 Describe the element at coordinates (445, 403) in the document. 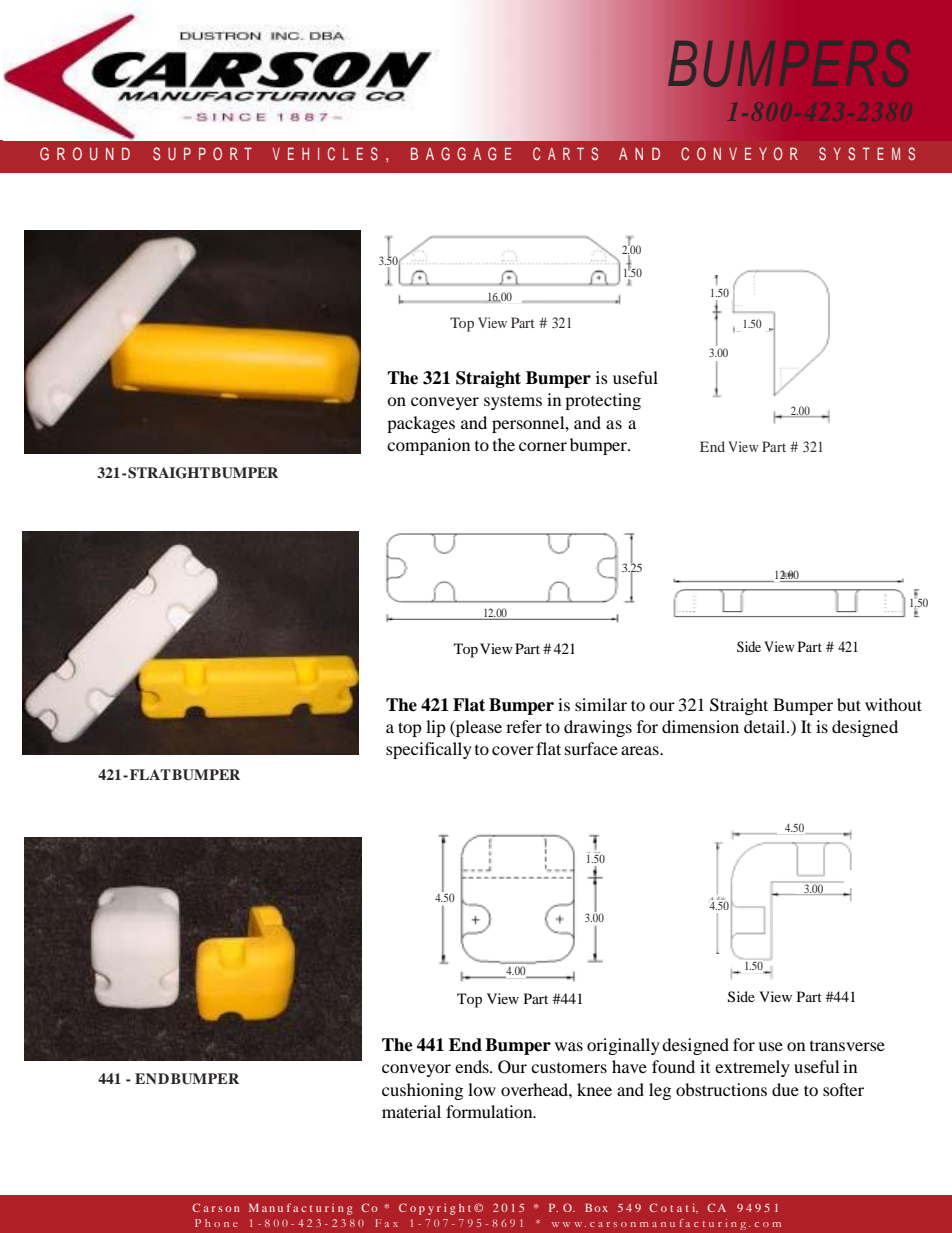

I see `conveyer` at that location.
